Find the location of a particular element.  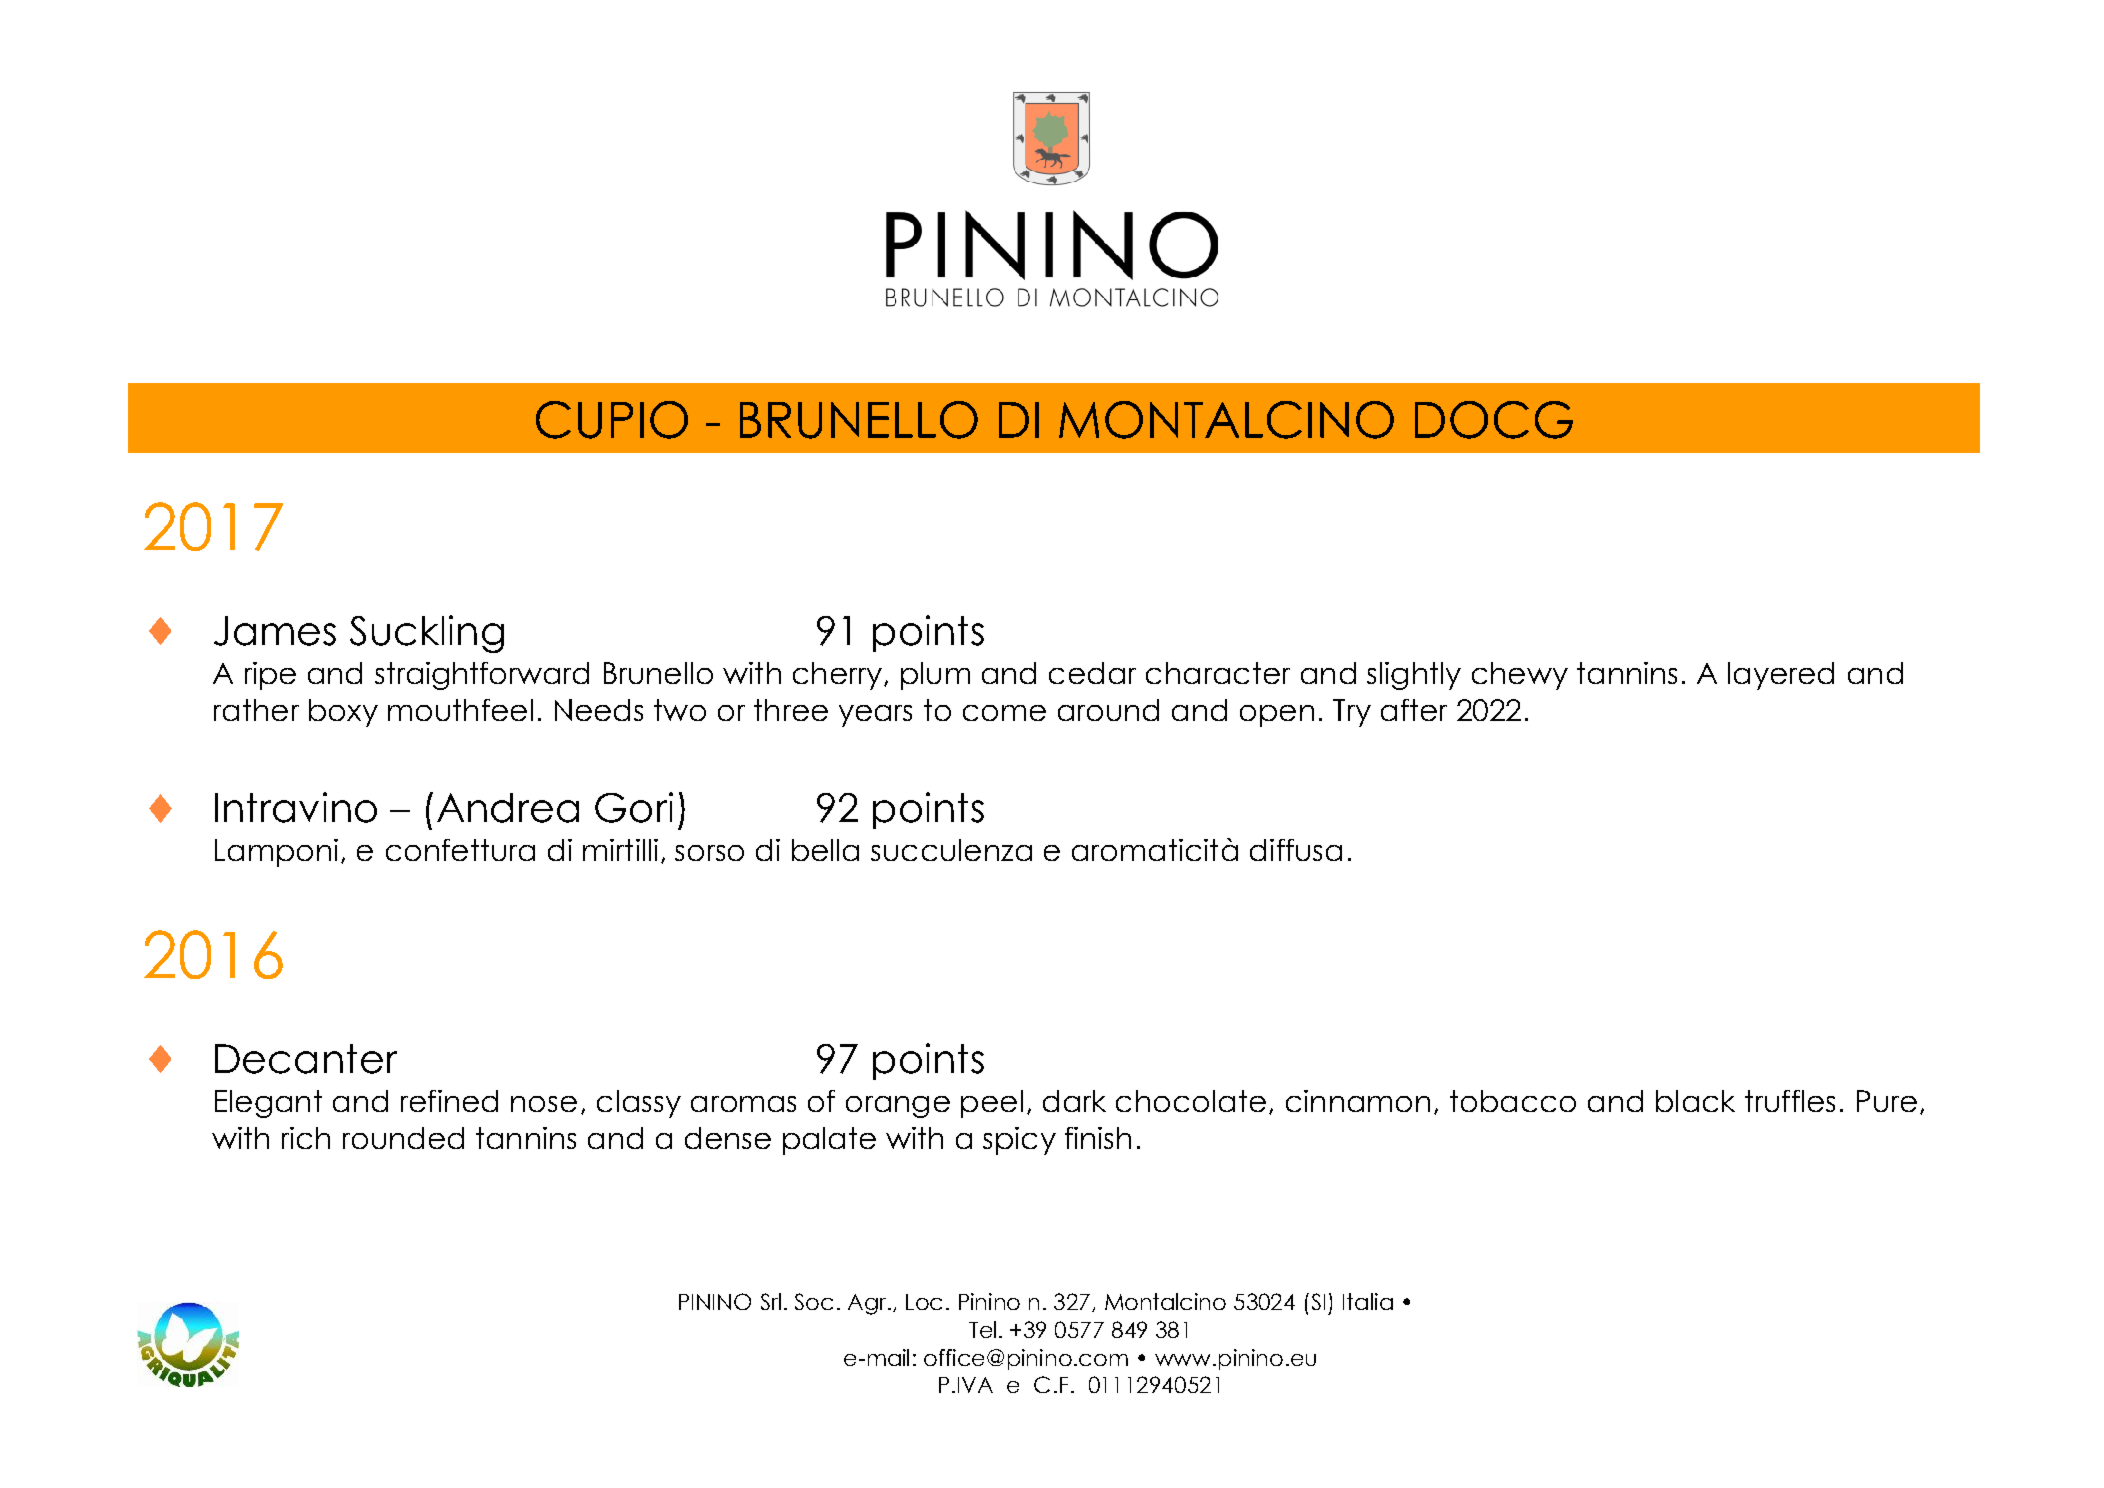

bella is located at coordinates (825, 850).
